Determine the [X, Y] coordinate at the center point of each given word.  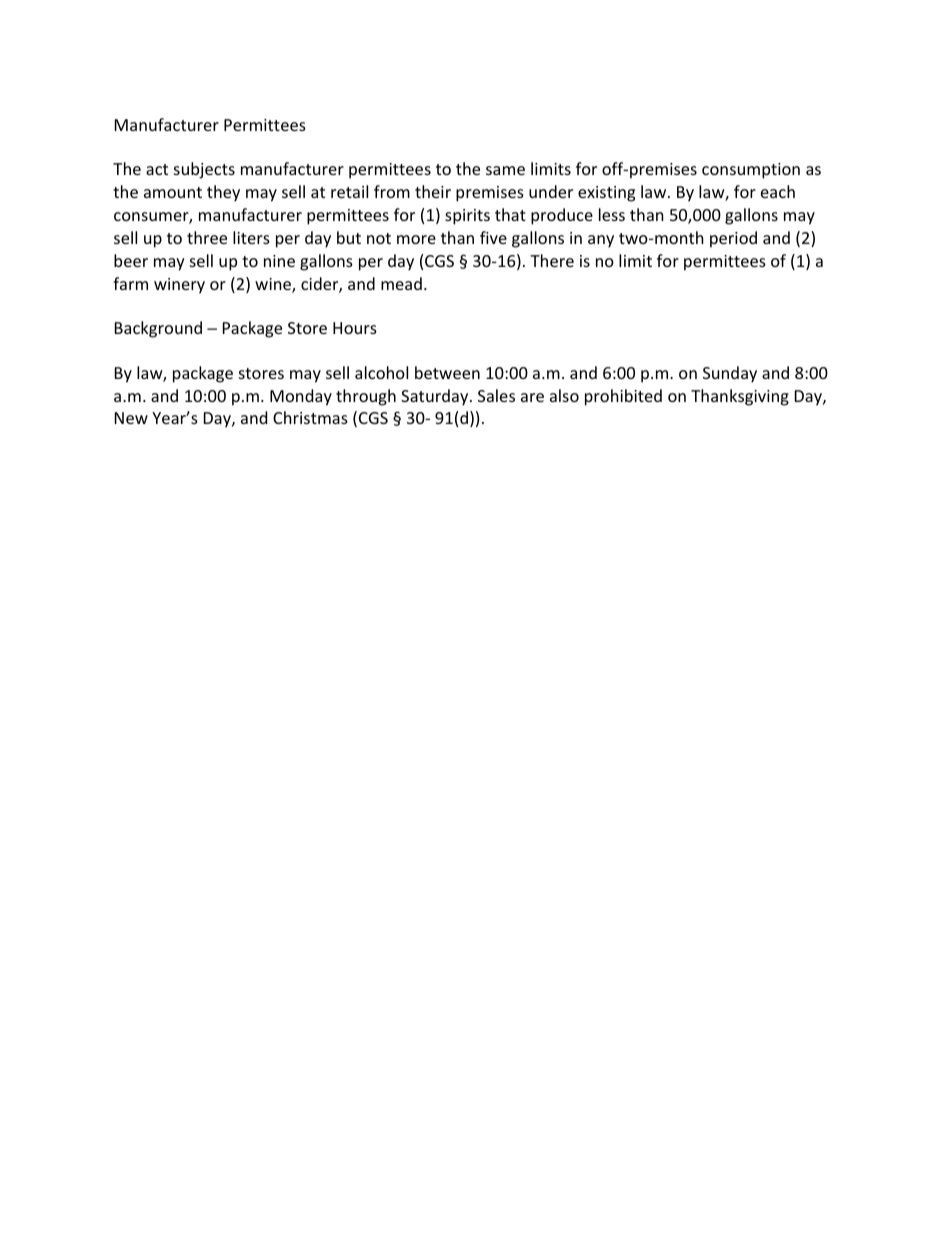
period [733, 239]
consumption [751, 171]
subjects [204, 170]
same [505, 170]
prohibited [623, 397]
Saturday [436, 397]
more [416, 239]
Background [158, 329]
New [131, 418]
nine [279, 261]
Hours [355, 328]
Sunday [730, 374]
